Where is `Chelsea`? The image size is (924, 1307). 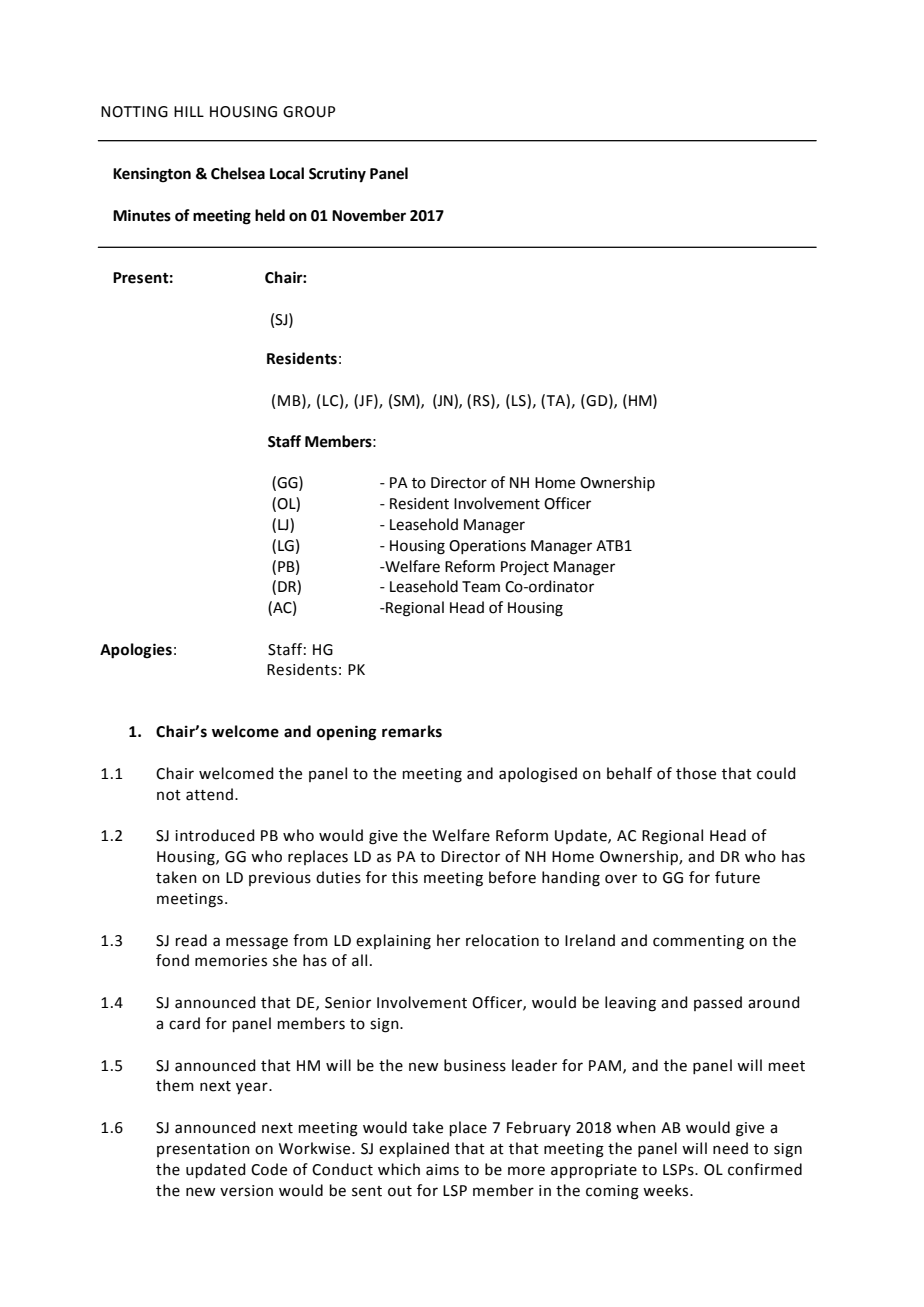 Chelsea is located at coordinates (238, 173).
